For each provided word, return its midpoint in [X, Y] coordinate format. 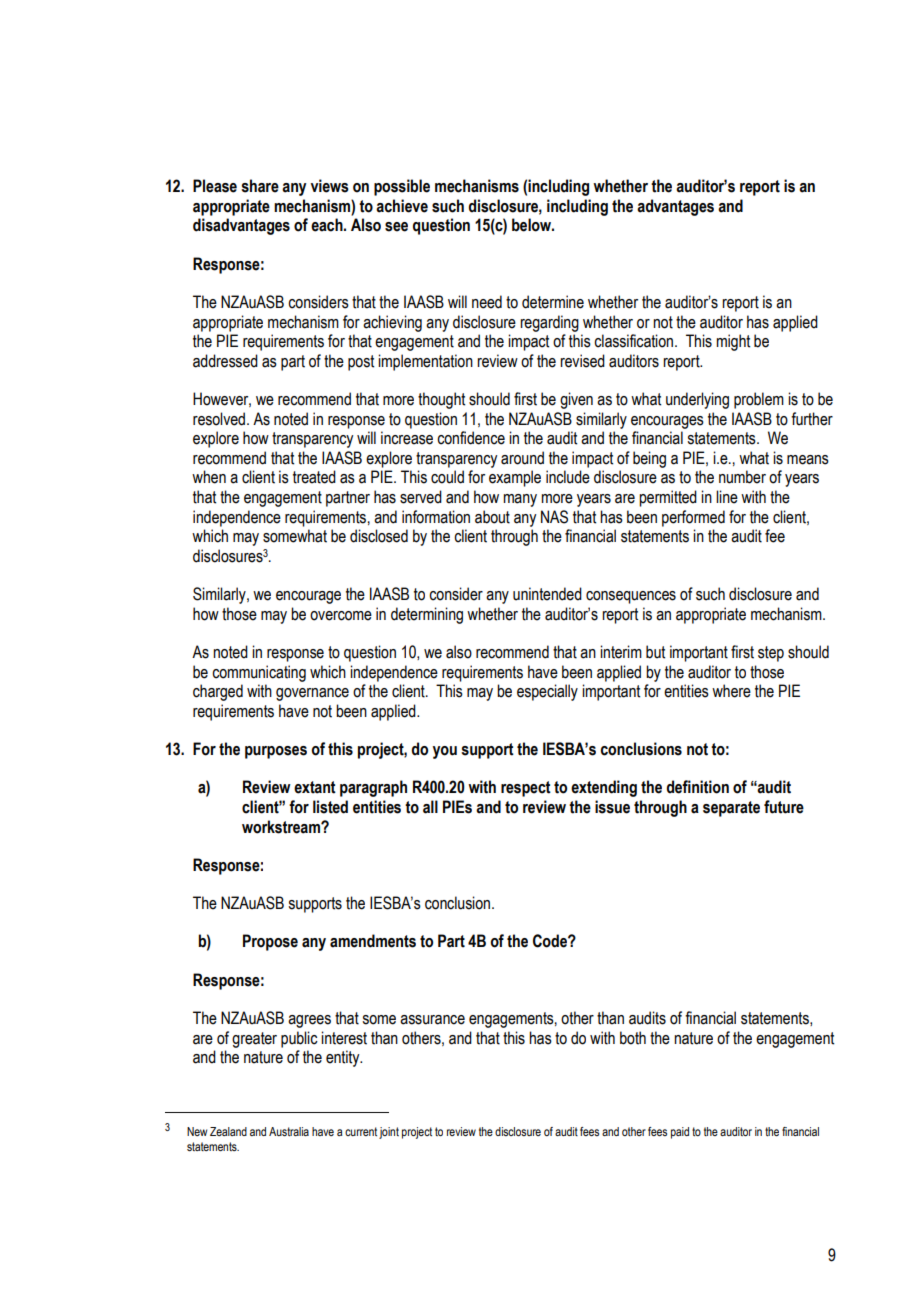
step [771, 654]
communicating [259, 673]
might [733, 342]
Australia [289, 1131]
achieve [402, 206]
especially [547, 692]
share [260, 186]
